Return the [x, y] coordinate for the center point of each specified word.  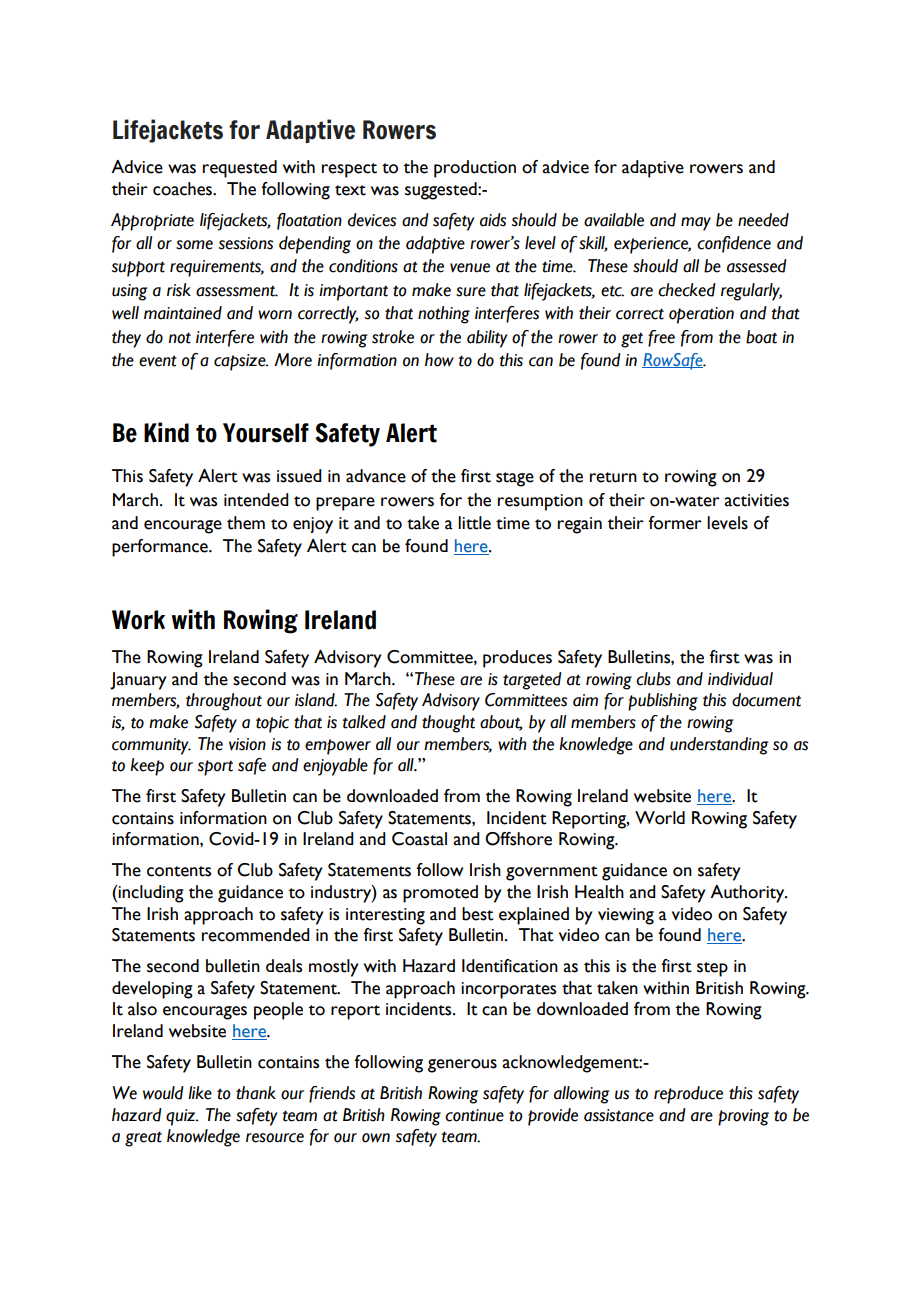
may [696, 224]
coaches [183, 189]
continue [474, 1115]
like [200, 1093]
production [475, 169]
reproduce [688, 1095]
